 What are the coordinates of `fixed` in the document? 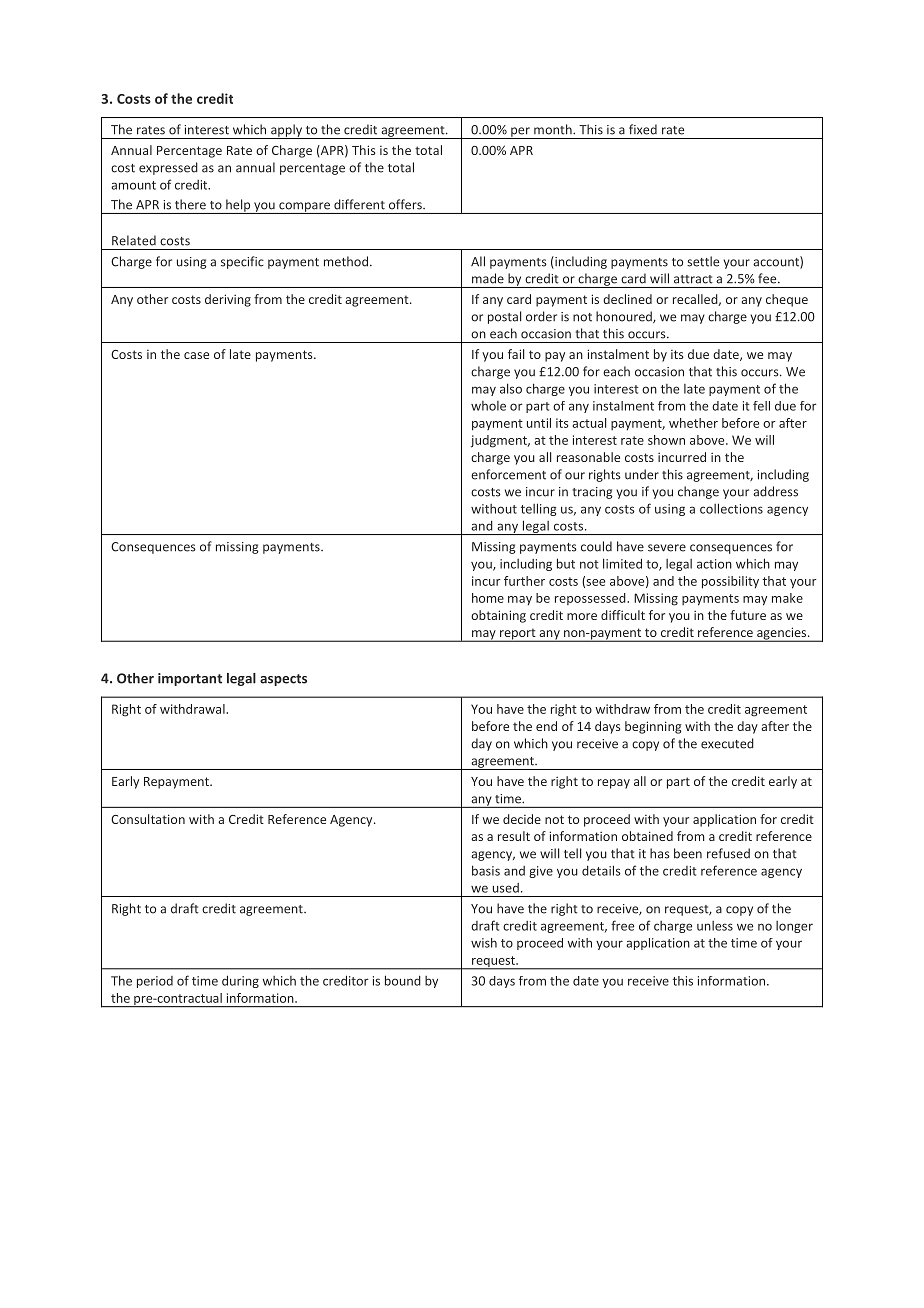 It's located at (643, 129).
